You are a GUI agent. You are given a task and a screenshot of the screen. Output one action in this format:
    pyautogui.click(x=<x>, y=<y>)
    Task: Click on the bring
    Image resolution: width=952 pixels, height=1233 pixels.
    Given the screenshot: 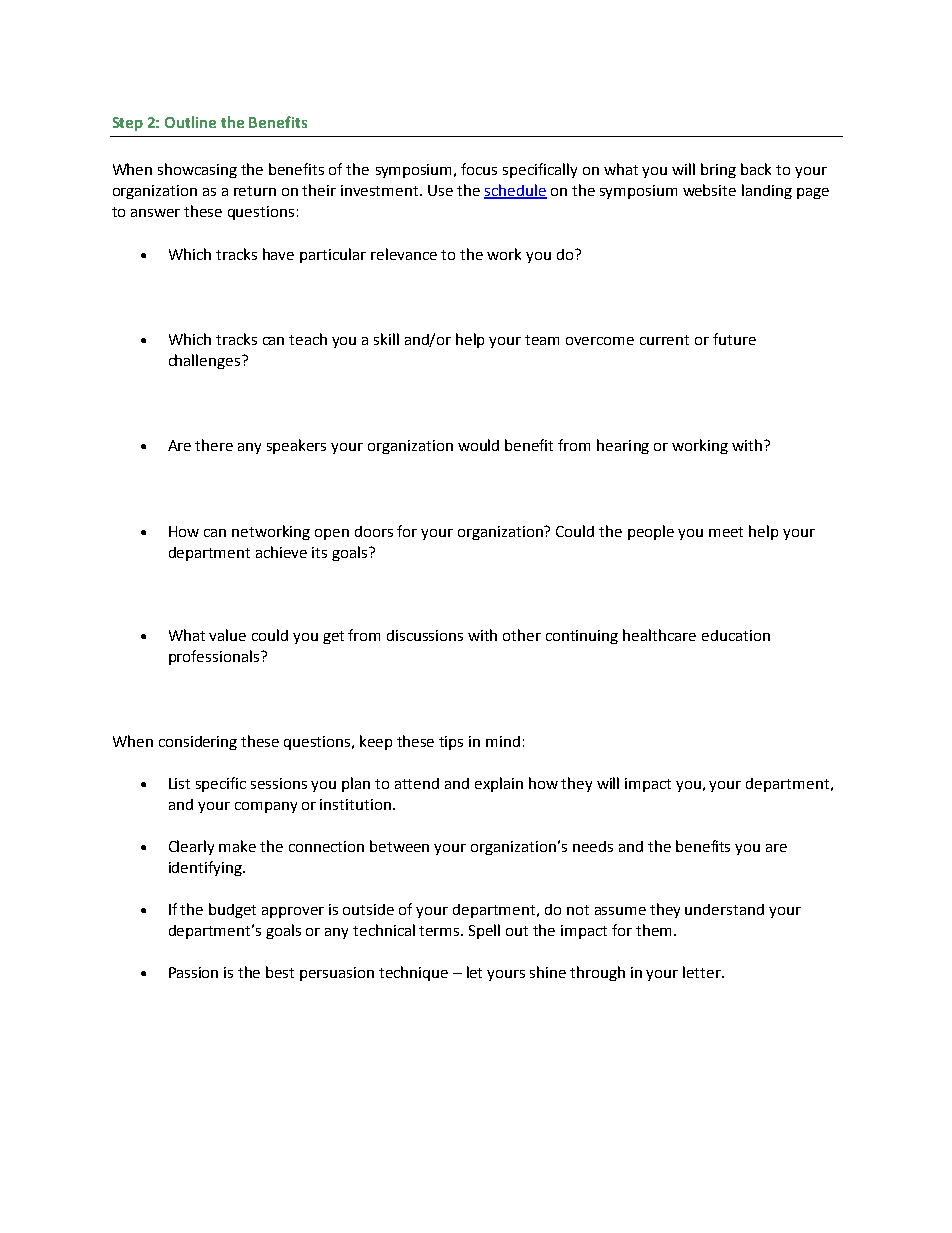 What is the action you would take?
    pyautogui.click(x=718, y=170)
